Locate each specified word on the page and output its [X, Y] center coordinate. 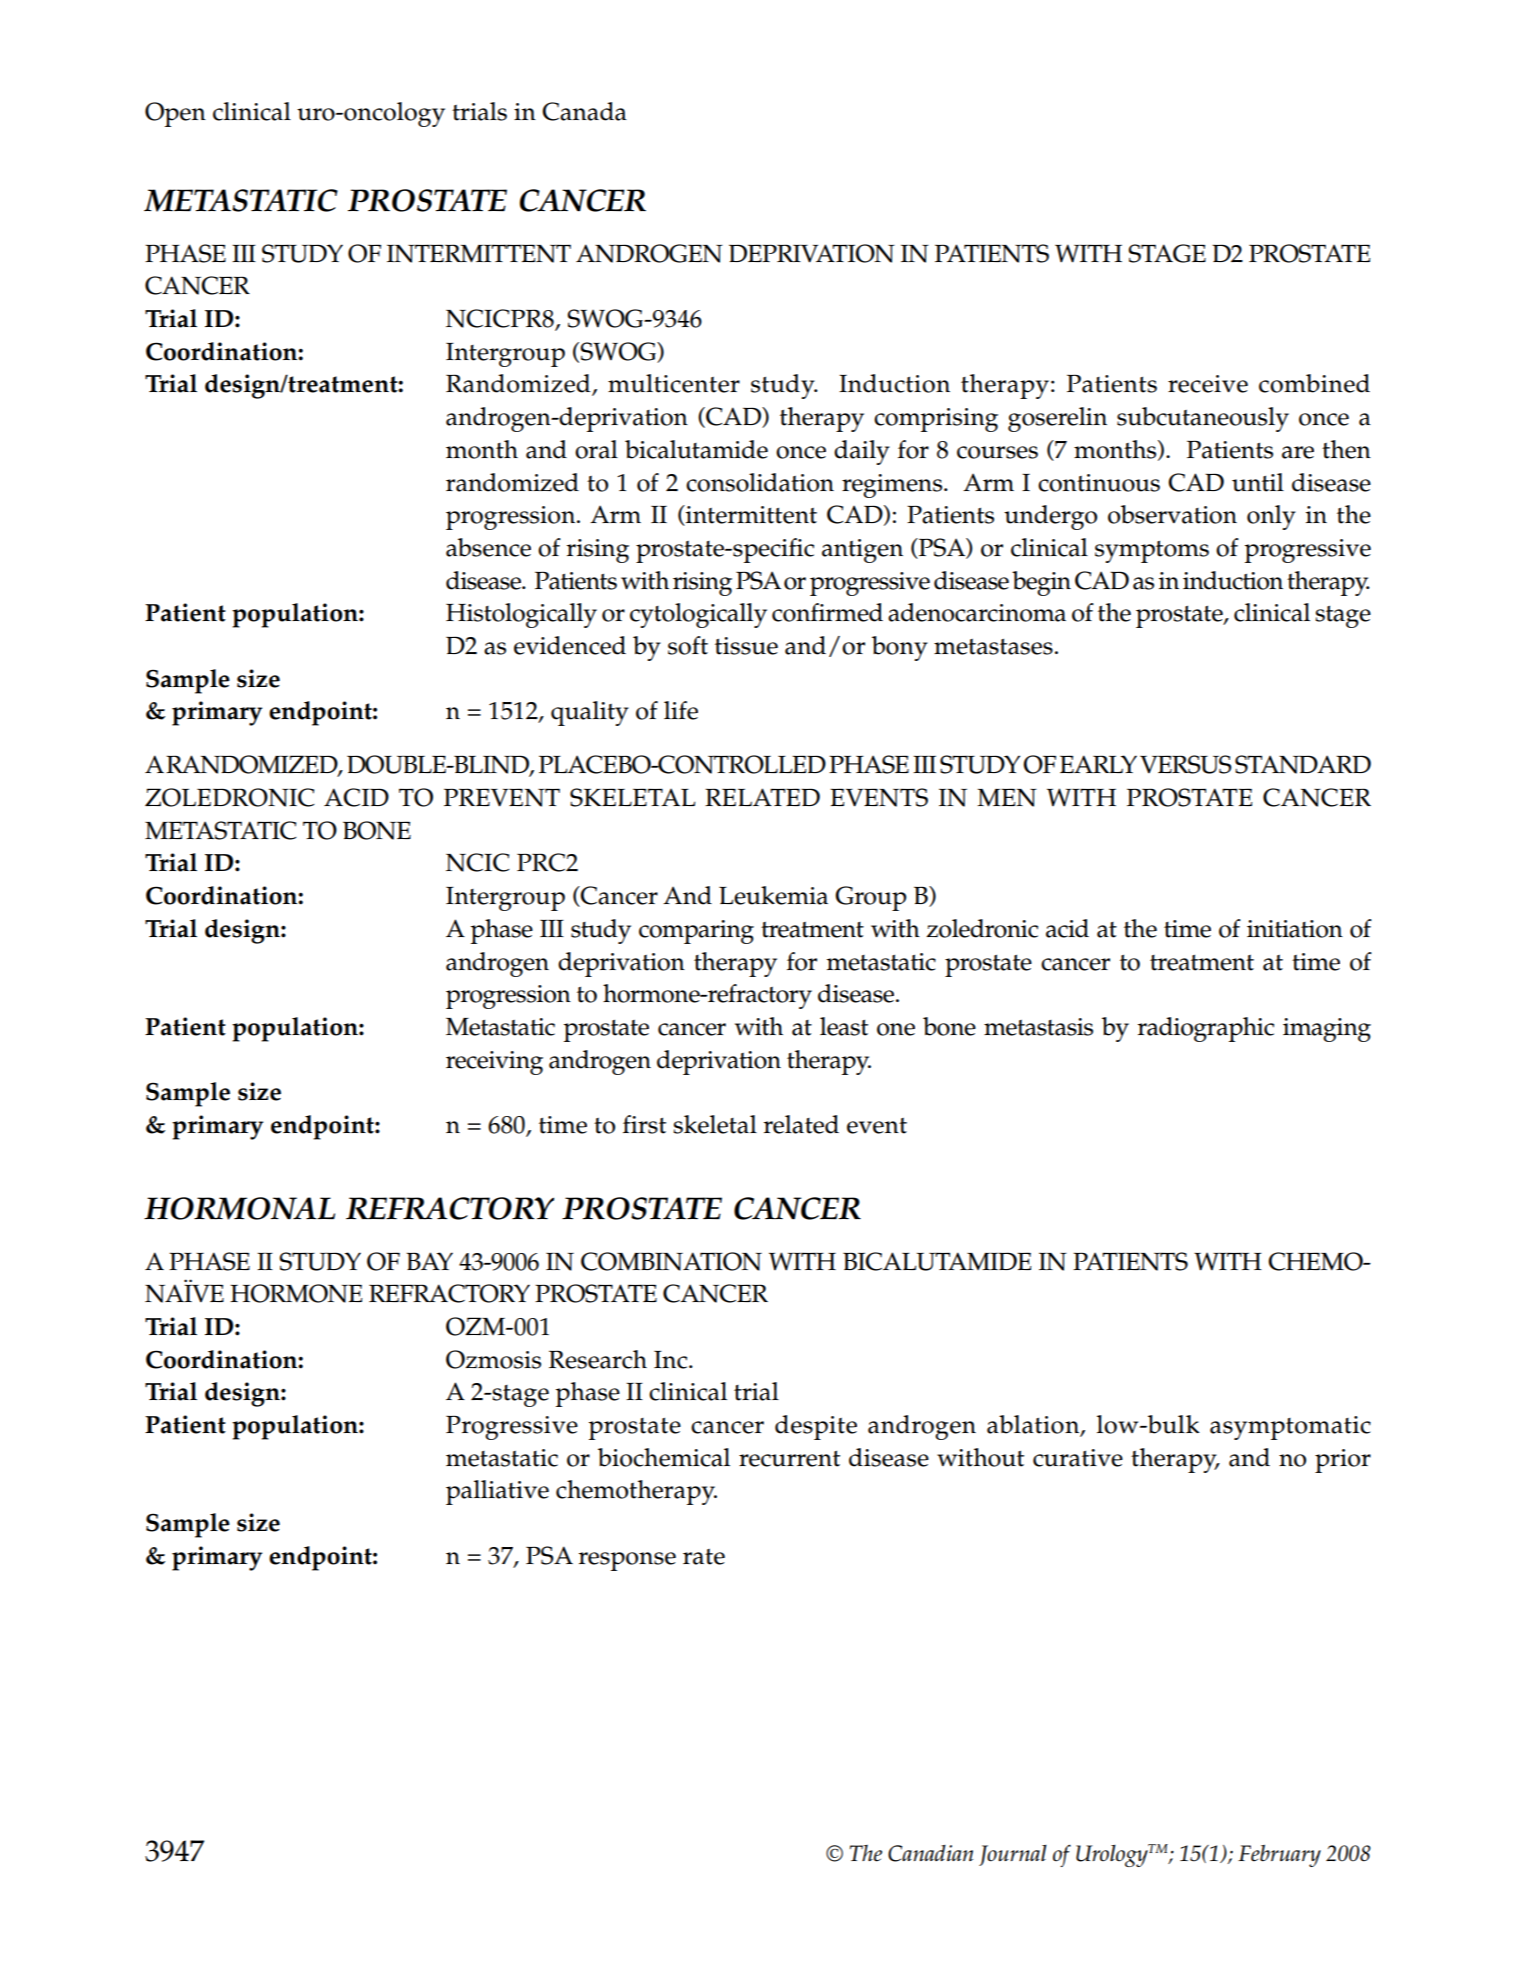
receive [1208, 384]
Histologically [521, 615]
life [681, 710]
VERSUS [1186, 764]
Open [175, 114]
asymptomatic [1290, 1428]
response [627, 1561]
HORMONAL [239, 1208]
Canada [584, 111]
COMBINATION [671, 1261]
